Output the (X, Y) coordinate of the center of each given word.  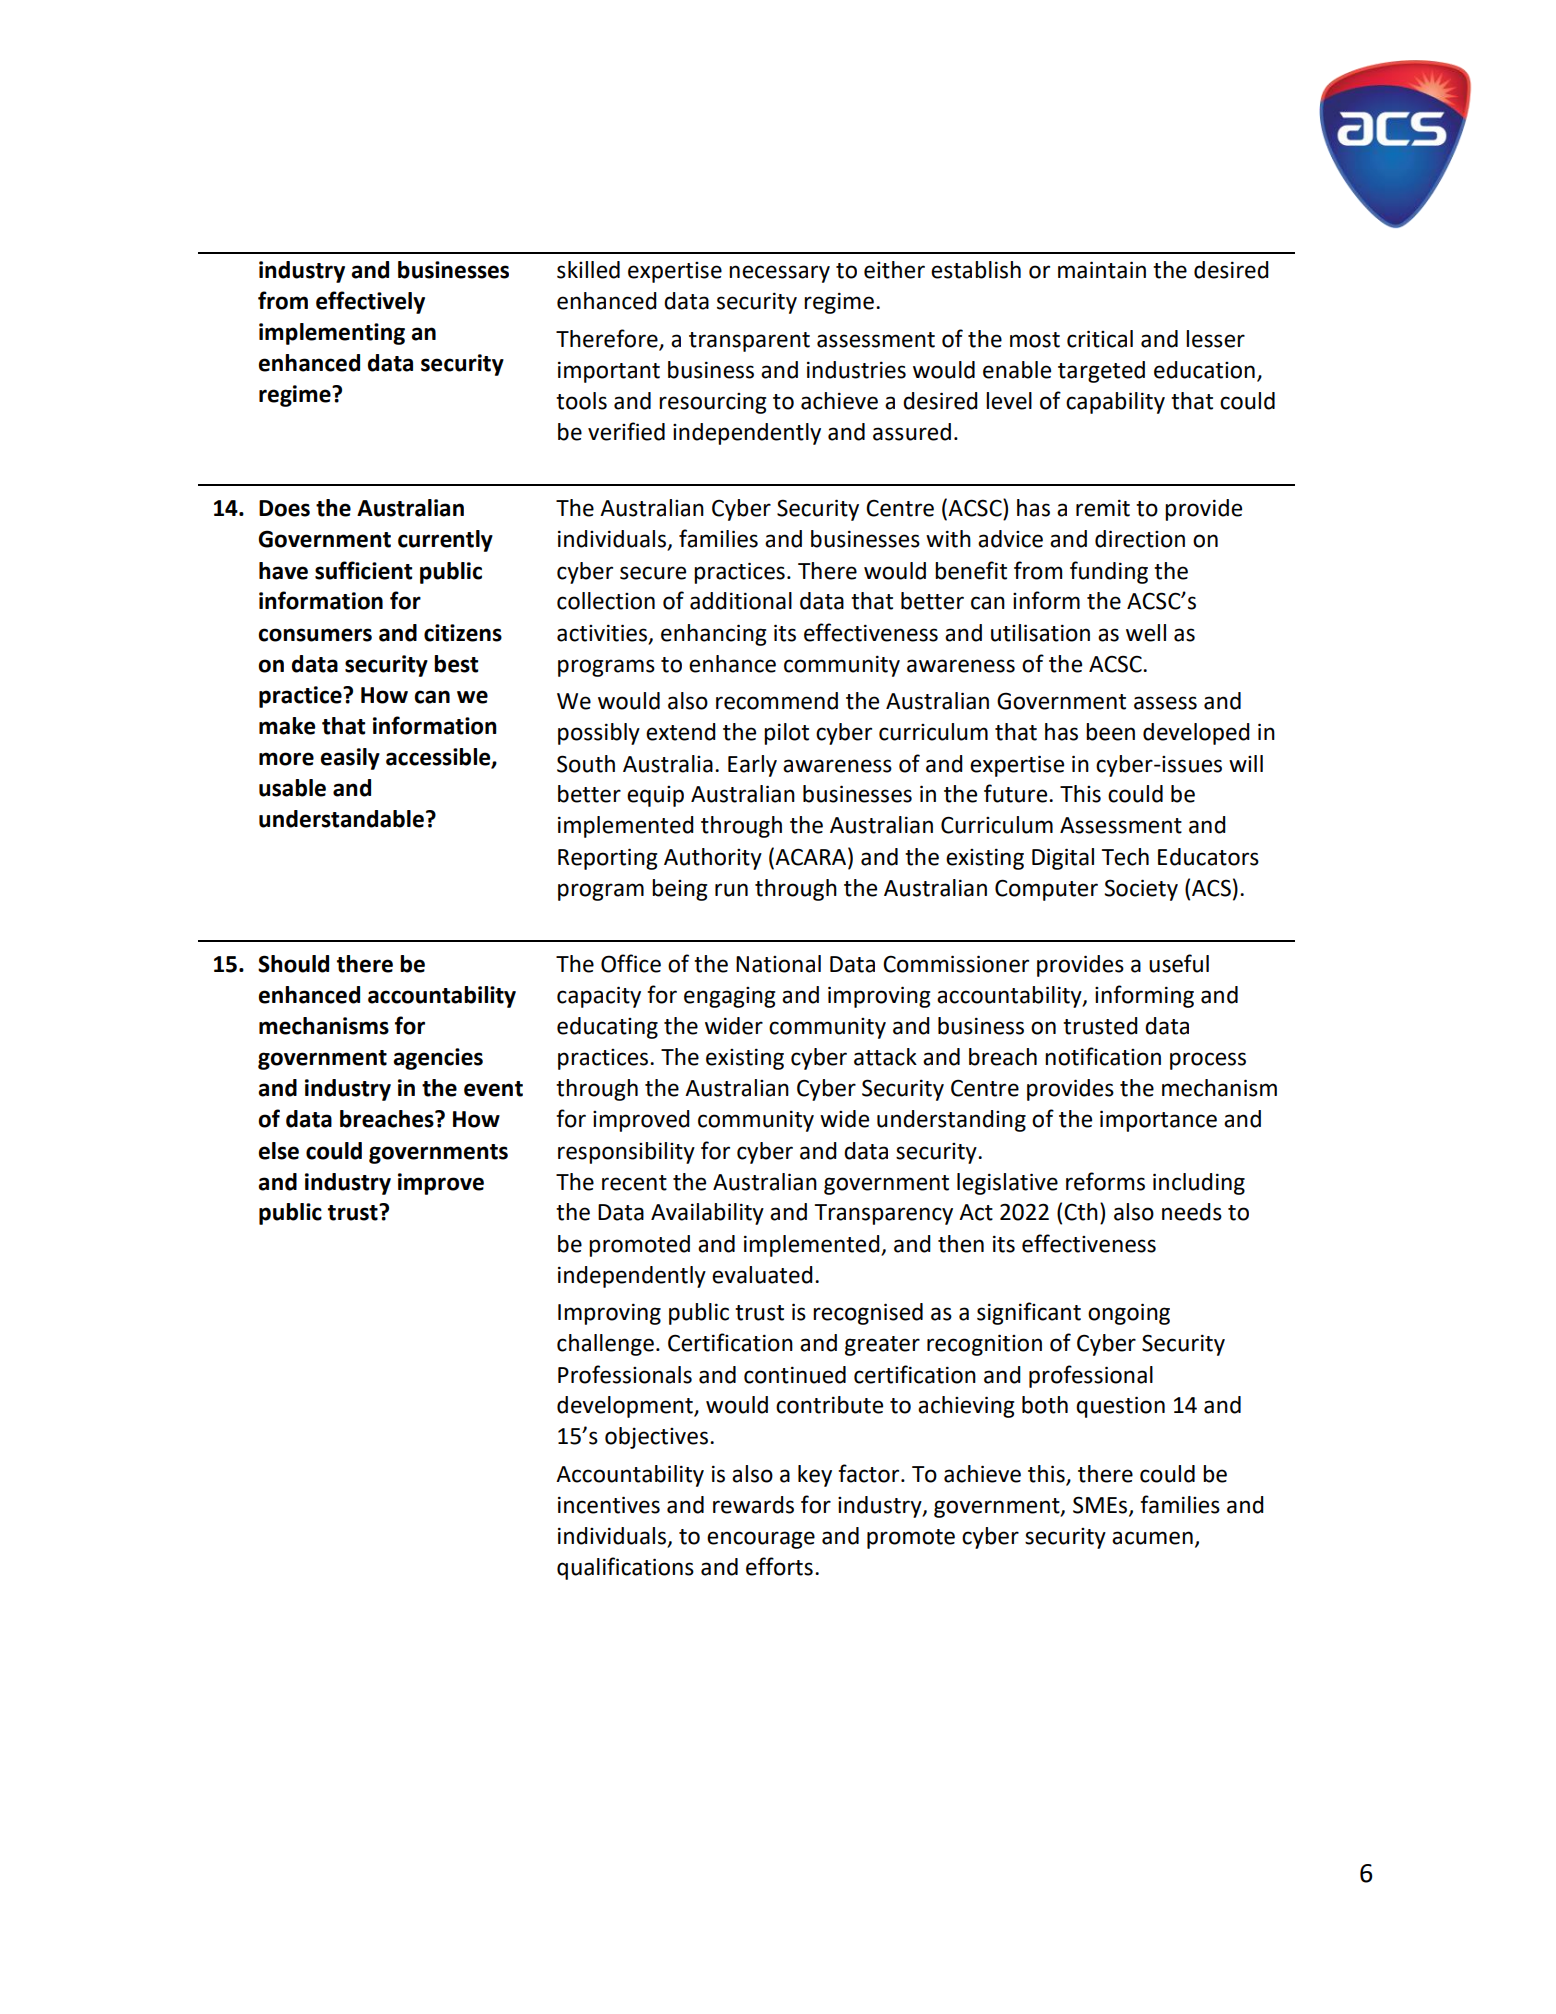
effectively (370, 302)
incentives (609, 1505)
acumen (1152, 1538)
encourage (761, 1540)
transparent (749, 342)
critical (1100, 339)
